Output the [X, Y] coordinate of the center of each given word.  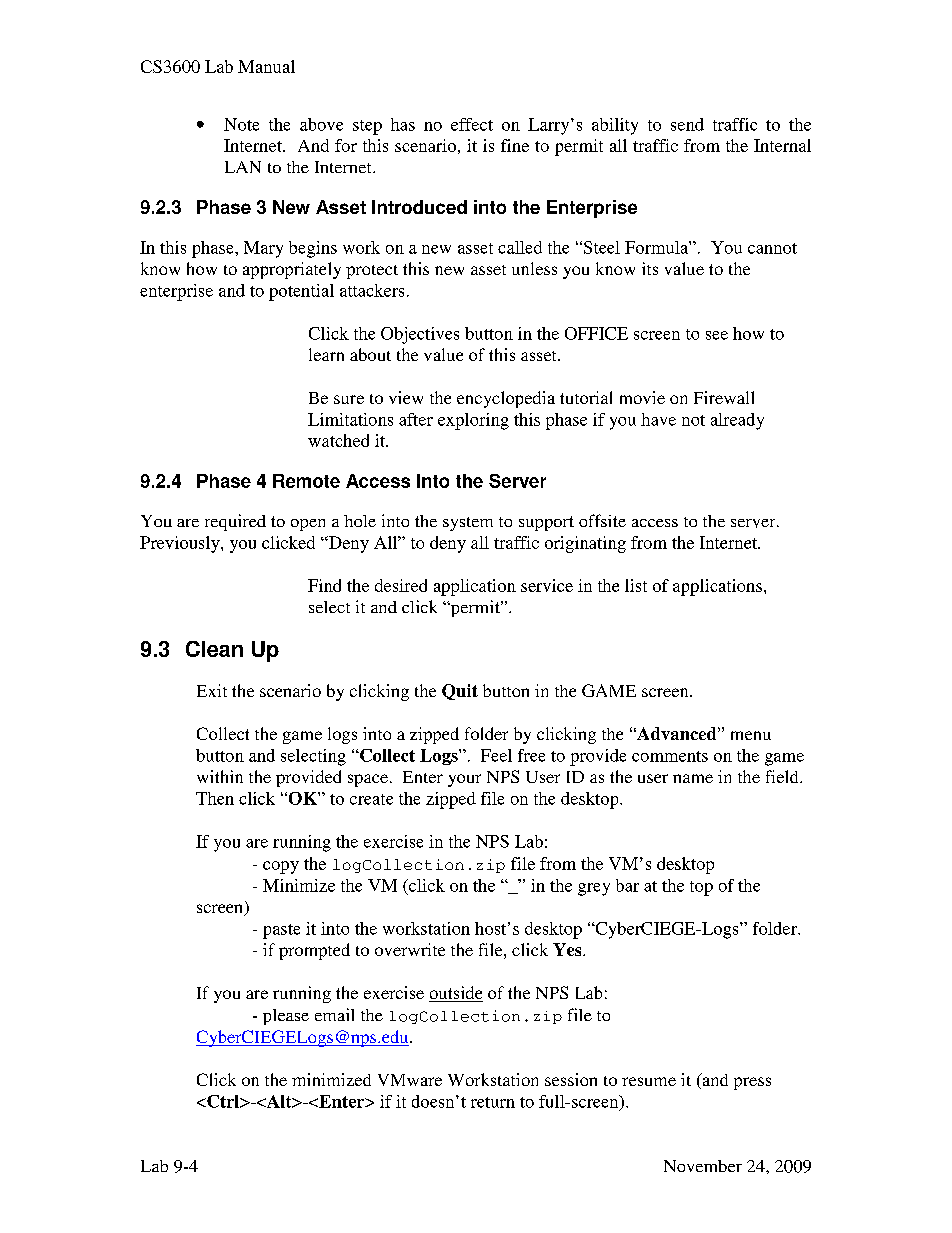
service [547, 585]
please [286, 1017]
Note [241, 124]
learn [326, 354]
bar [627, 885]
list [636, 585]
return [493, 1102]
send [687, 124]
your [464, 780]
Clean [214, 649]
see [717, 335]
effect [472, 124]
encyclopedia [506, 399]
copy [281, 867]
